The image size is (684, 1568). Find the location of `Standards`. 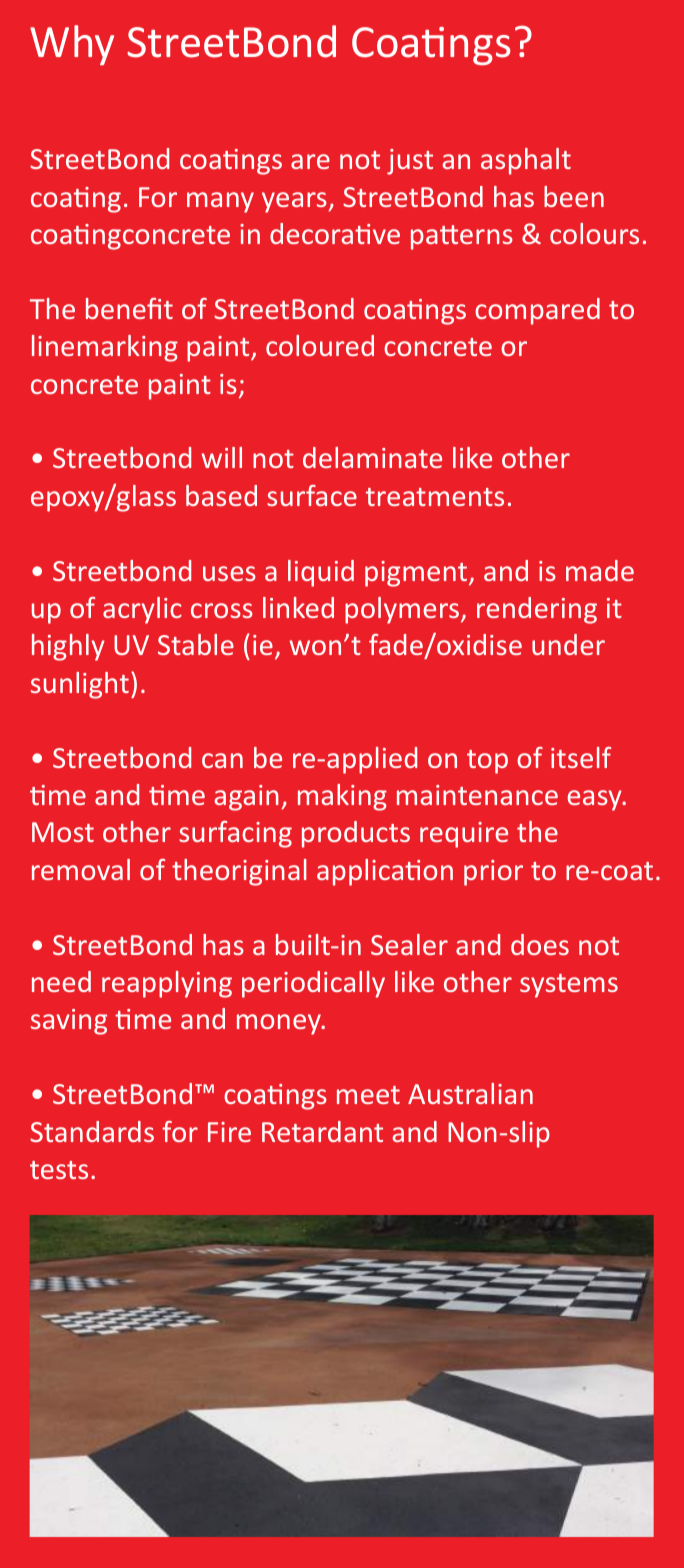

Standards is located at coordinates (92, 1131).
